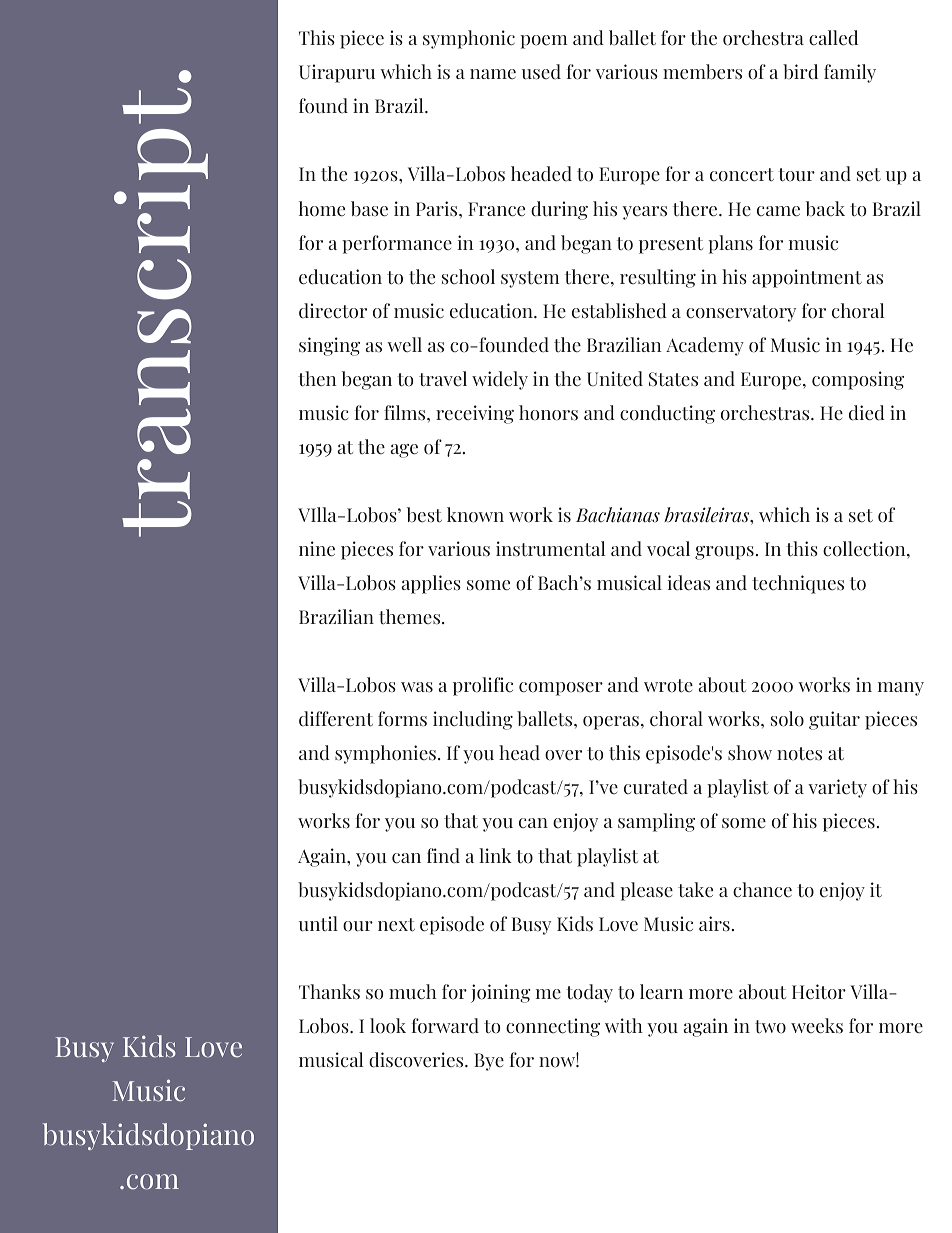 The height and width of the document is (1233, 952). I want to click on weeks, so click(817, 1026).
